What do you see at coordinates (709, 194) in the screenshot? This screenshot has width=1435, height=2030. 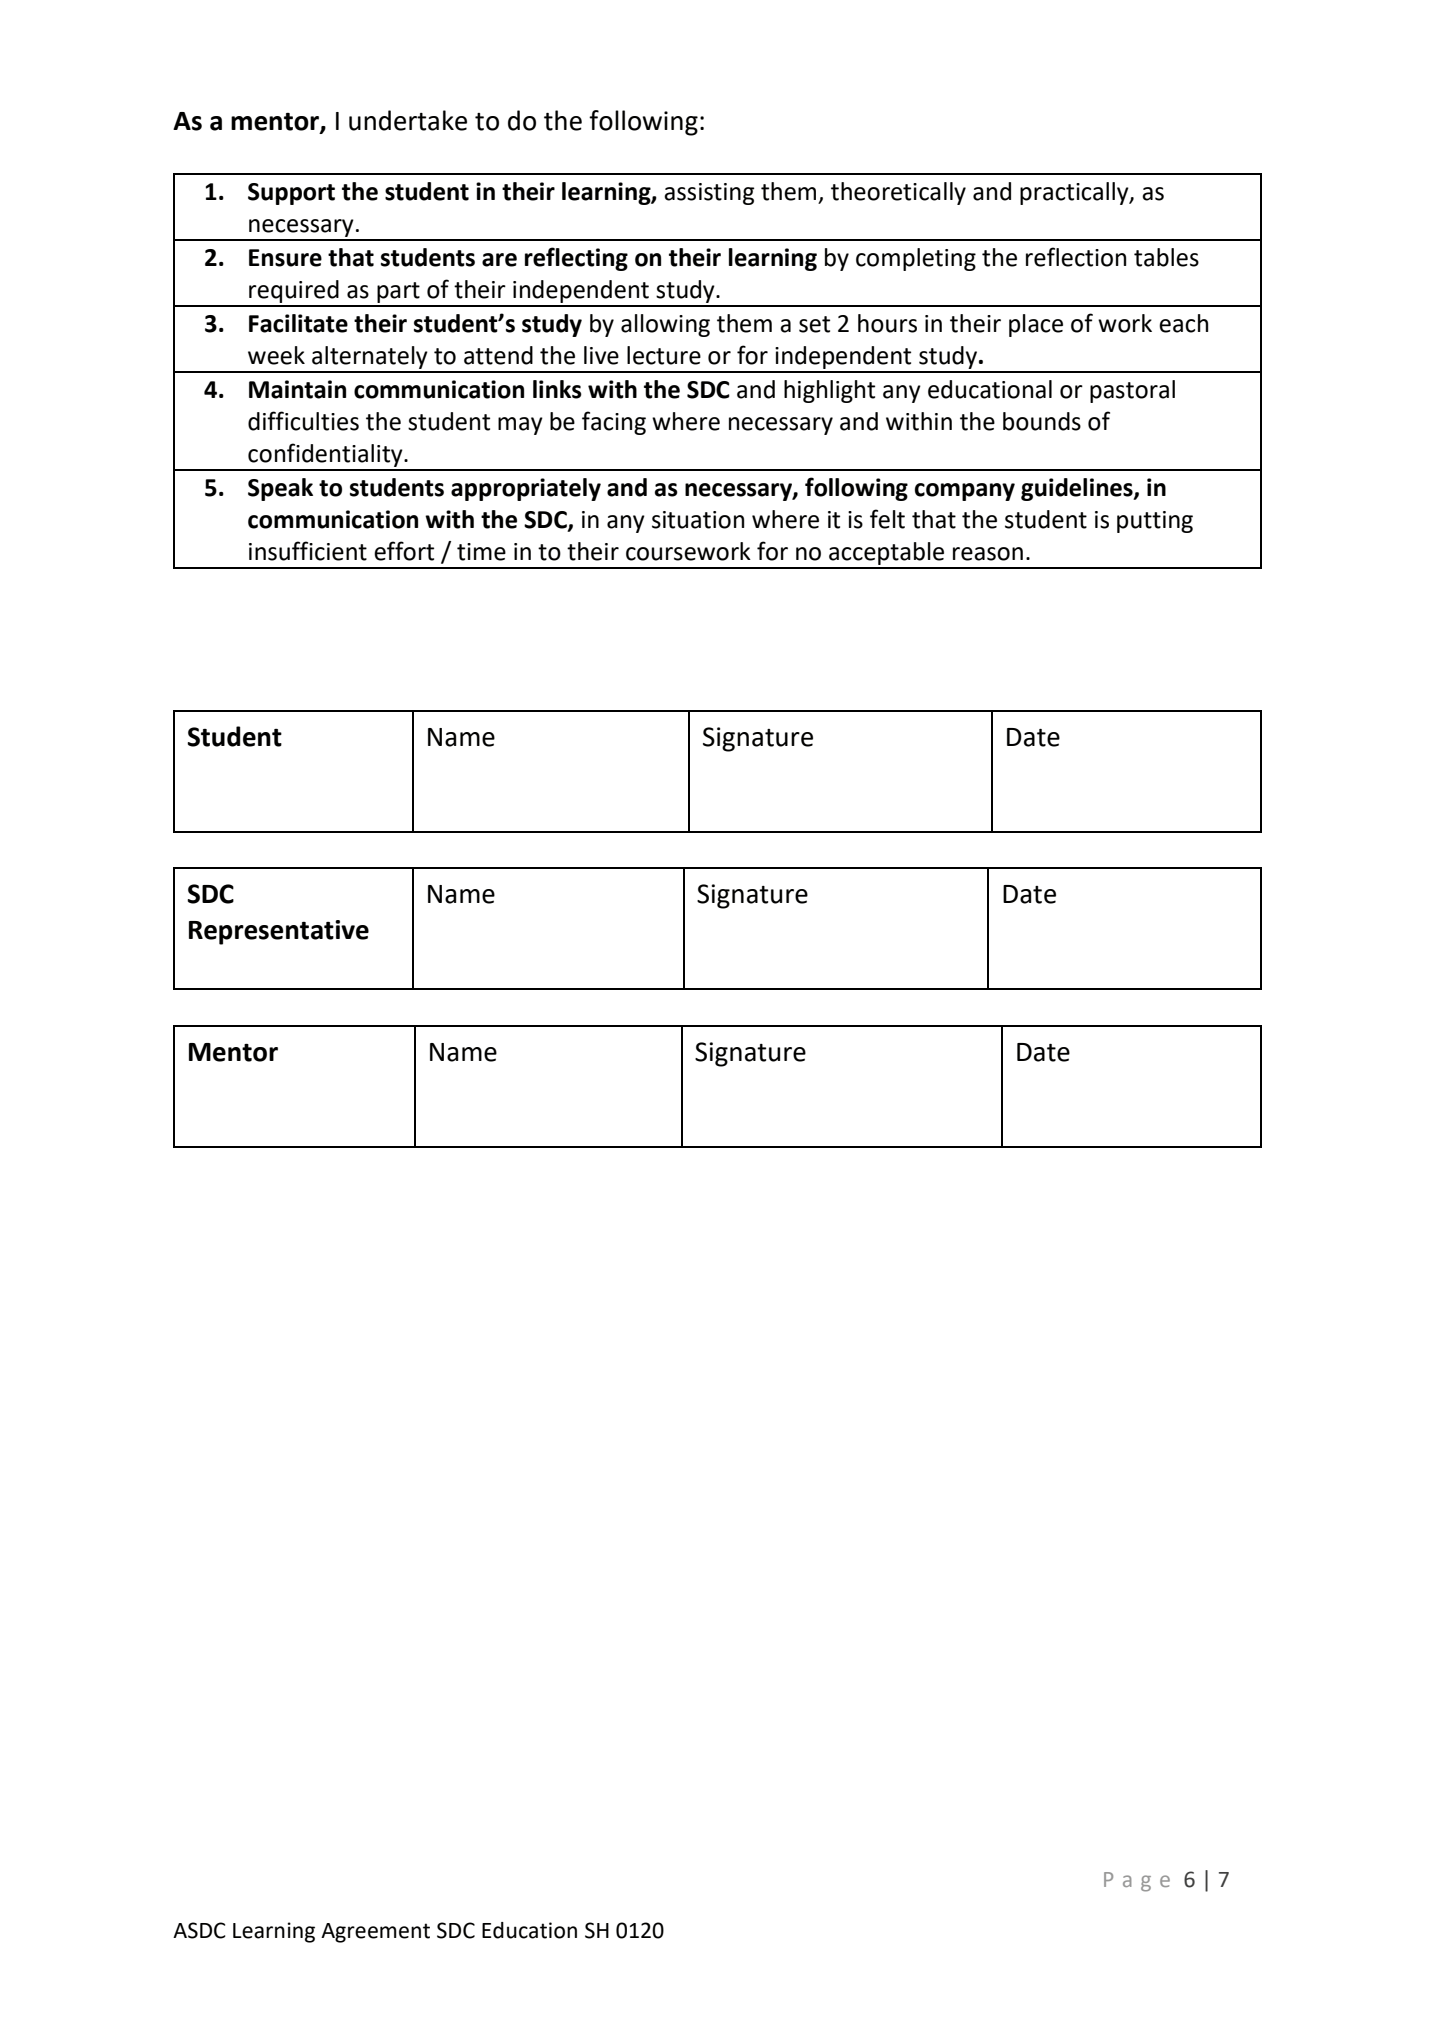 I see `assisting` at bounding box center [709, 194].
